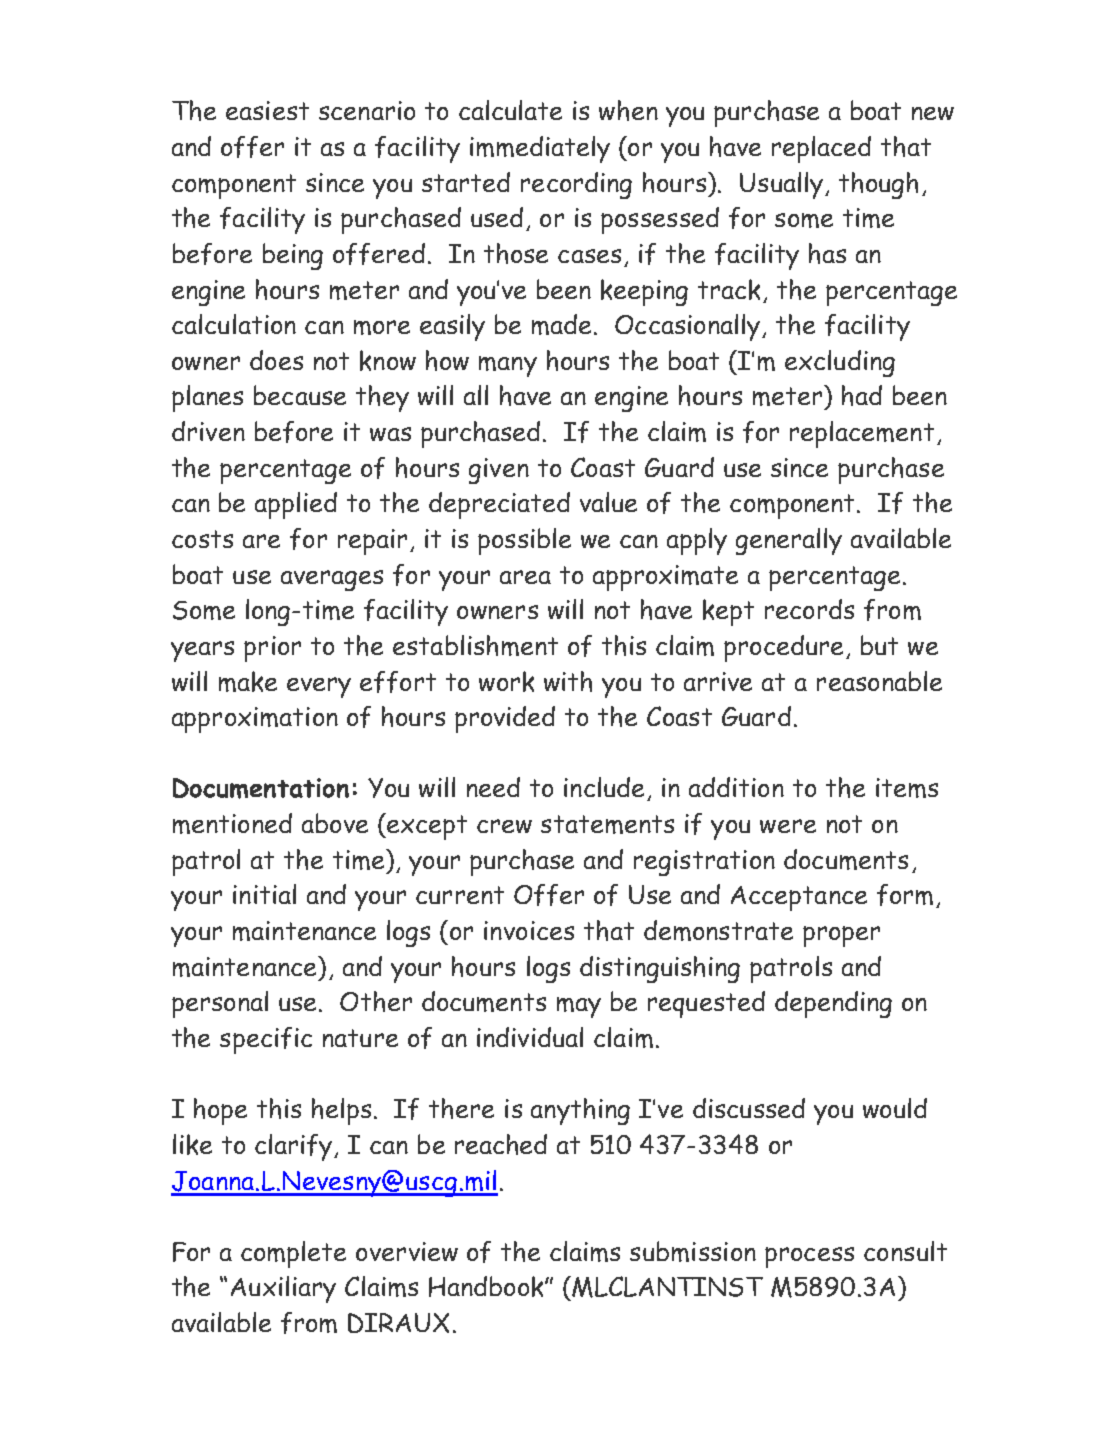 The width and height of the screenshot is (1118, 1447). Describe the element at coordinates (821, 149) in the screenshot. I see `replaced` at that location.
